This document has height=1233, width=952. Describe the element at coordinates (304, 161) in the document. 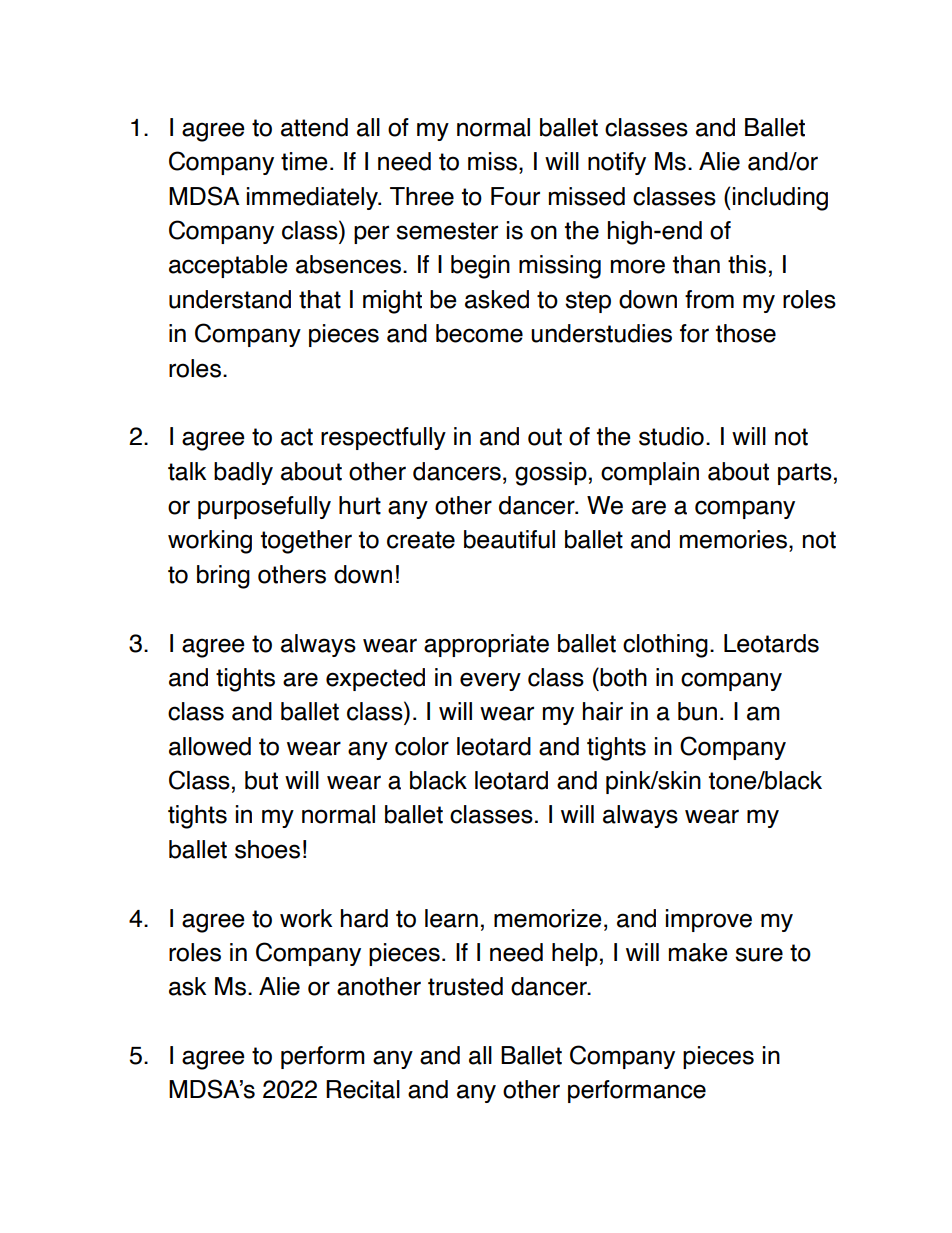

I see `time` at that location.
